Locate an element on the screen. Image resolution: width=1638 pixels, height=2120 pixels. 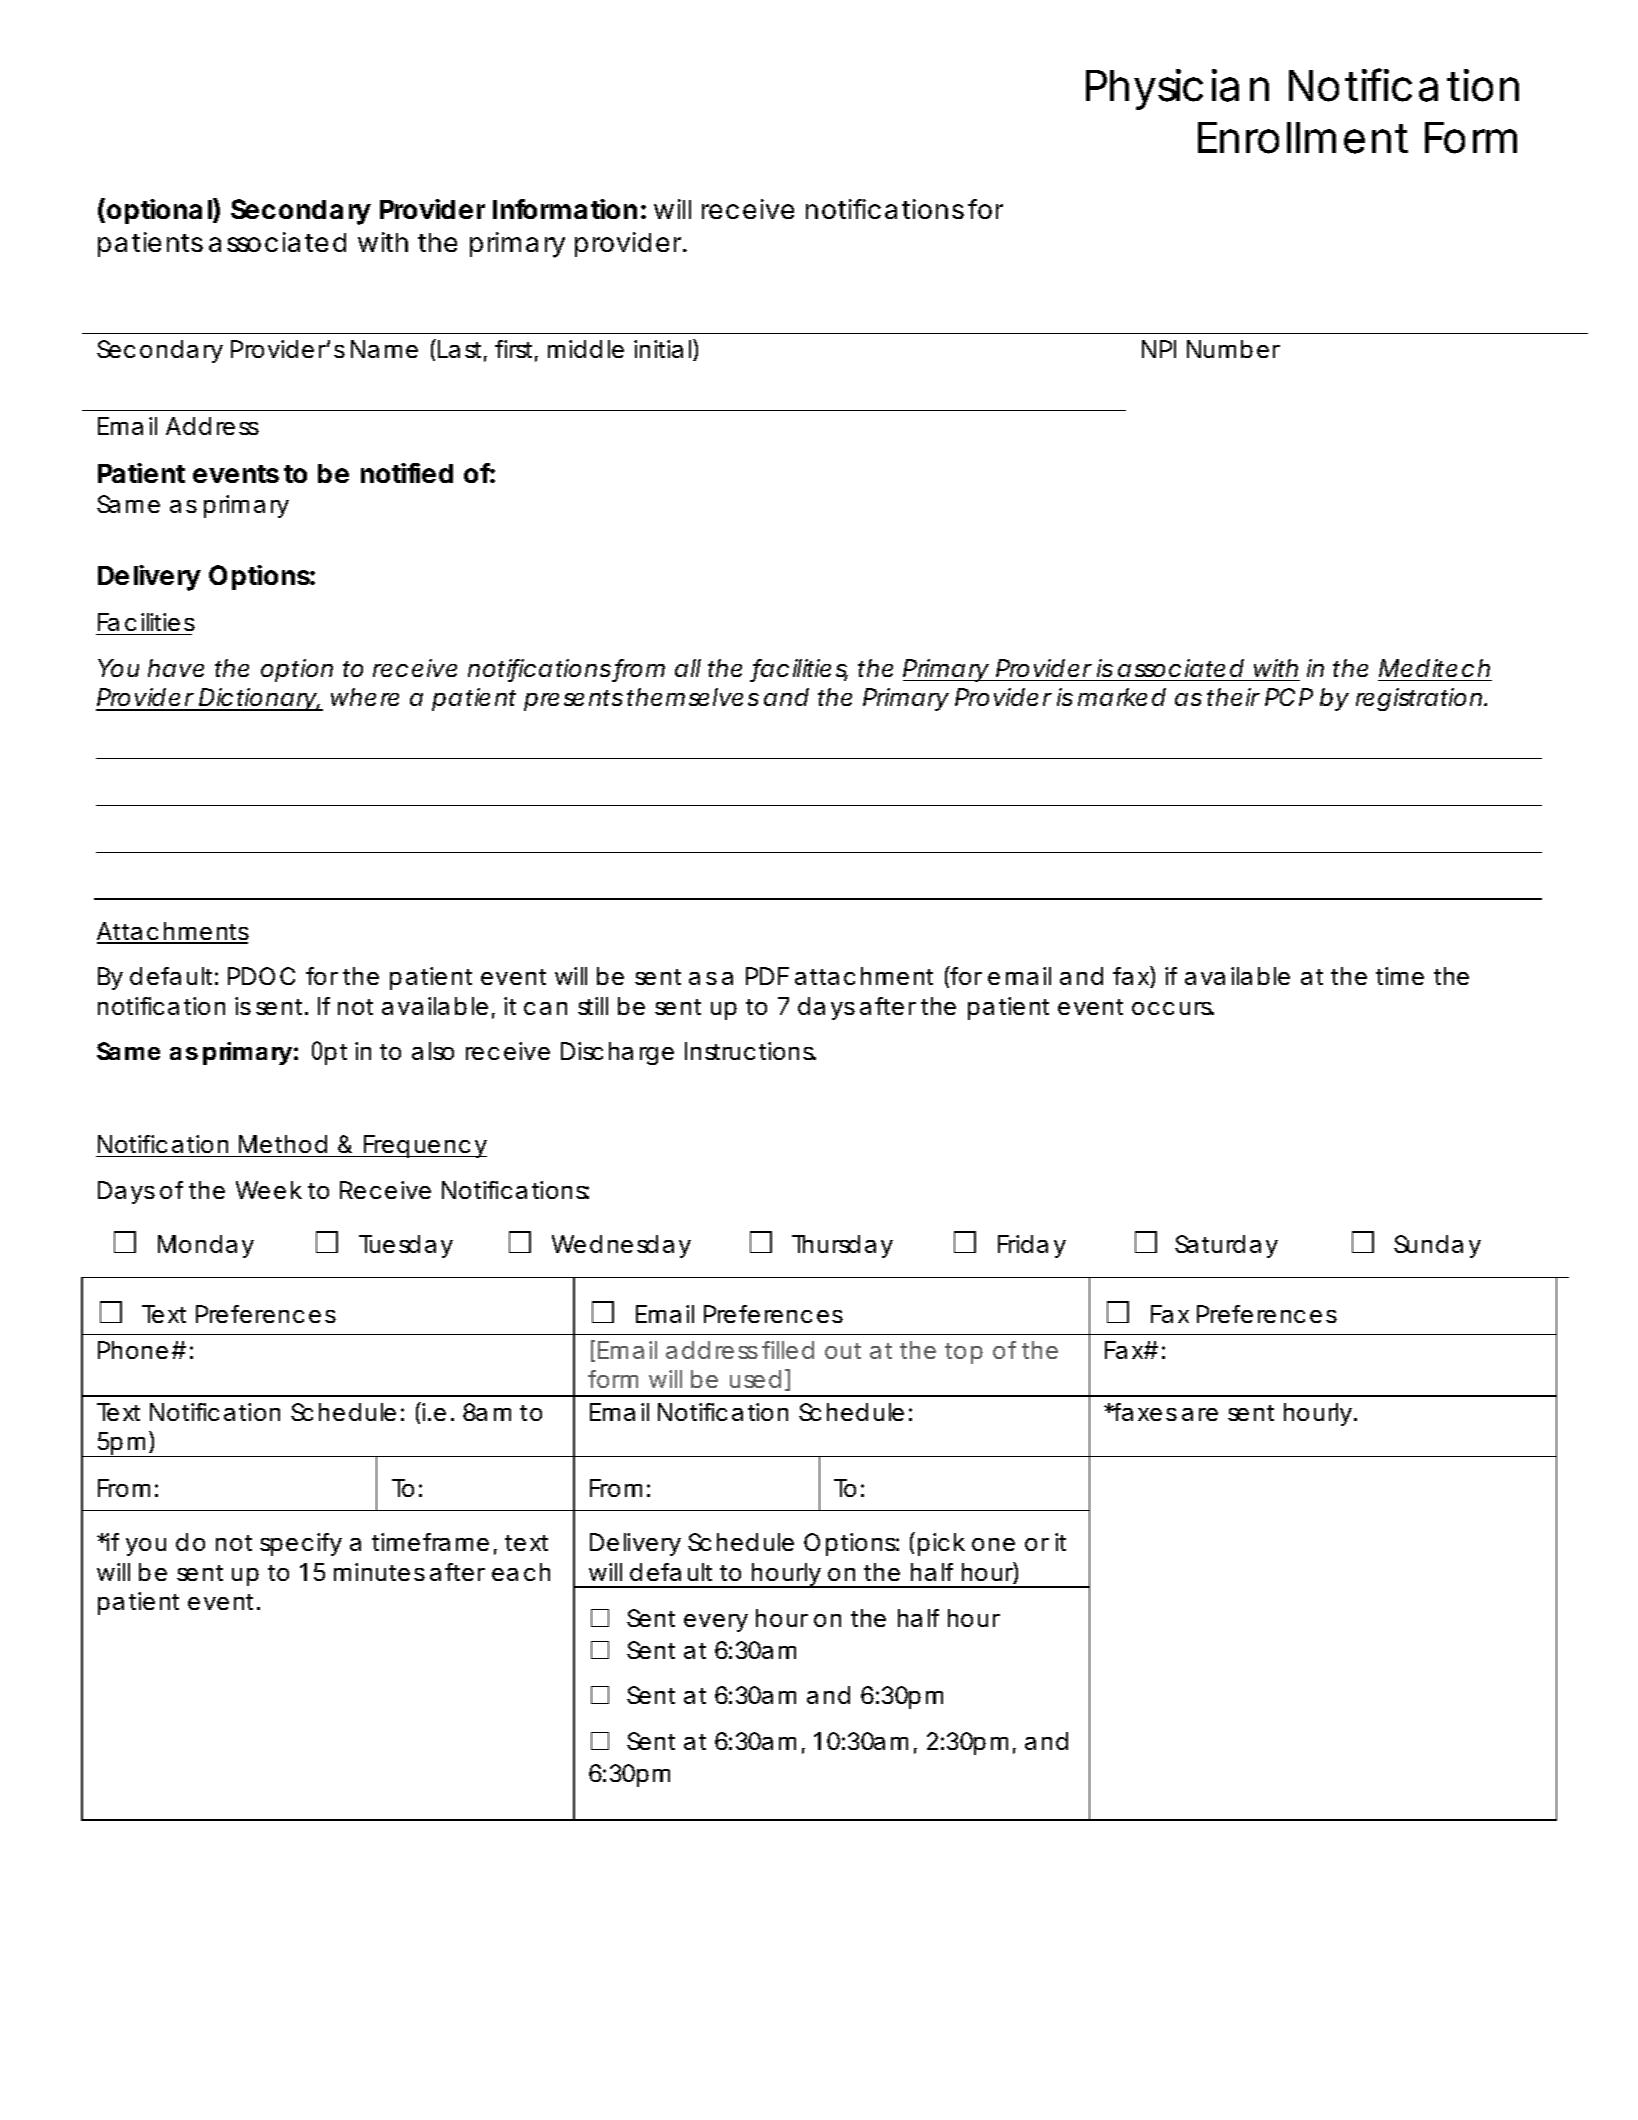
Week is located at coordinates (269, 1190).
